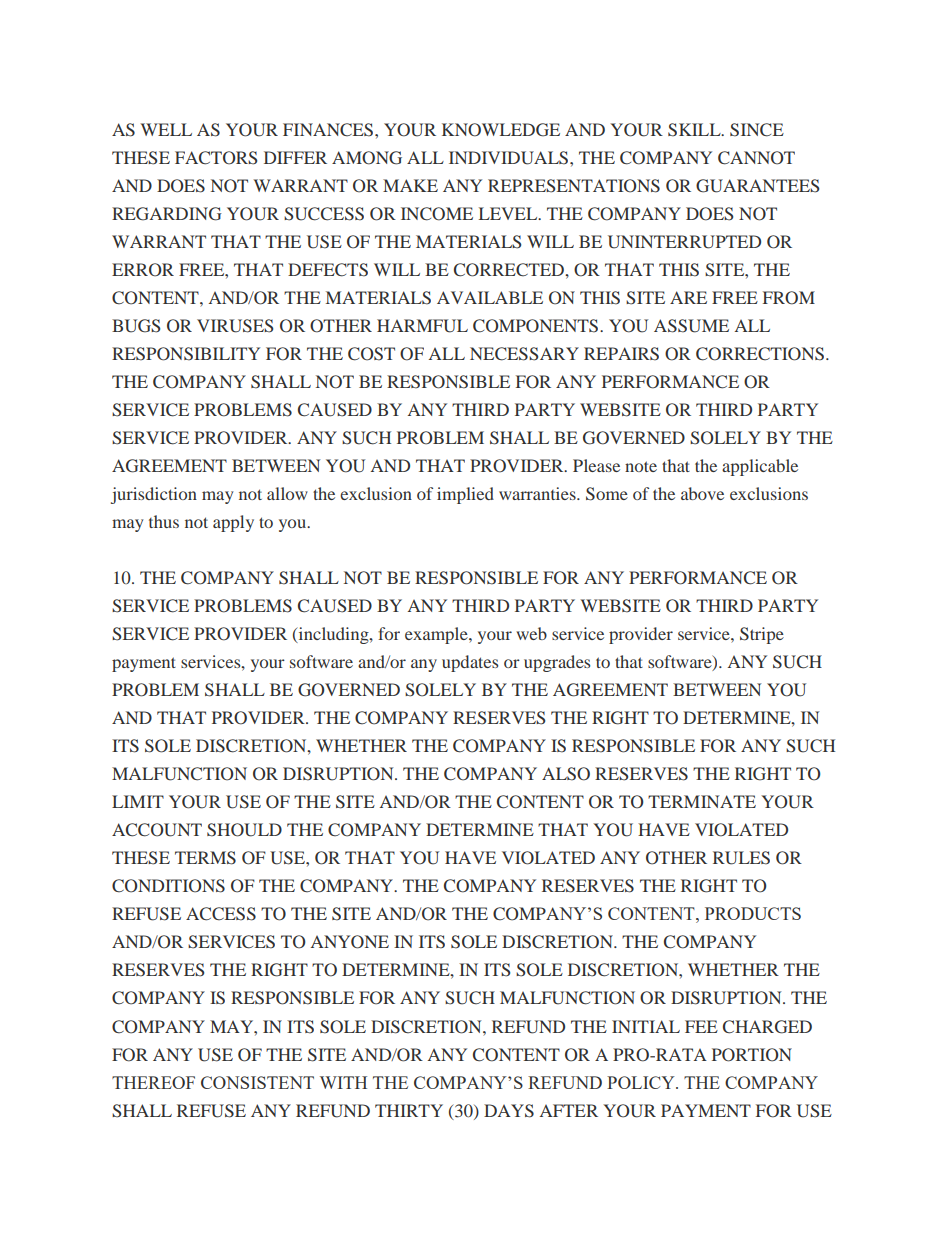  Describe the element at coordinates (741, 858) in the image. I see `RULES` at that location.
